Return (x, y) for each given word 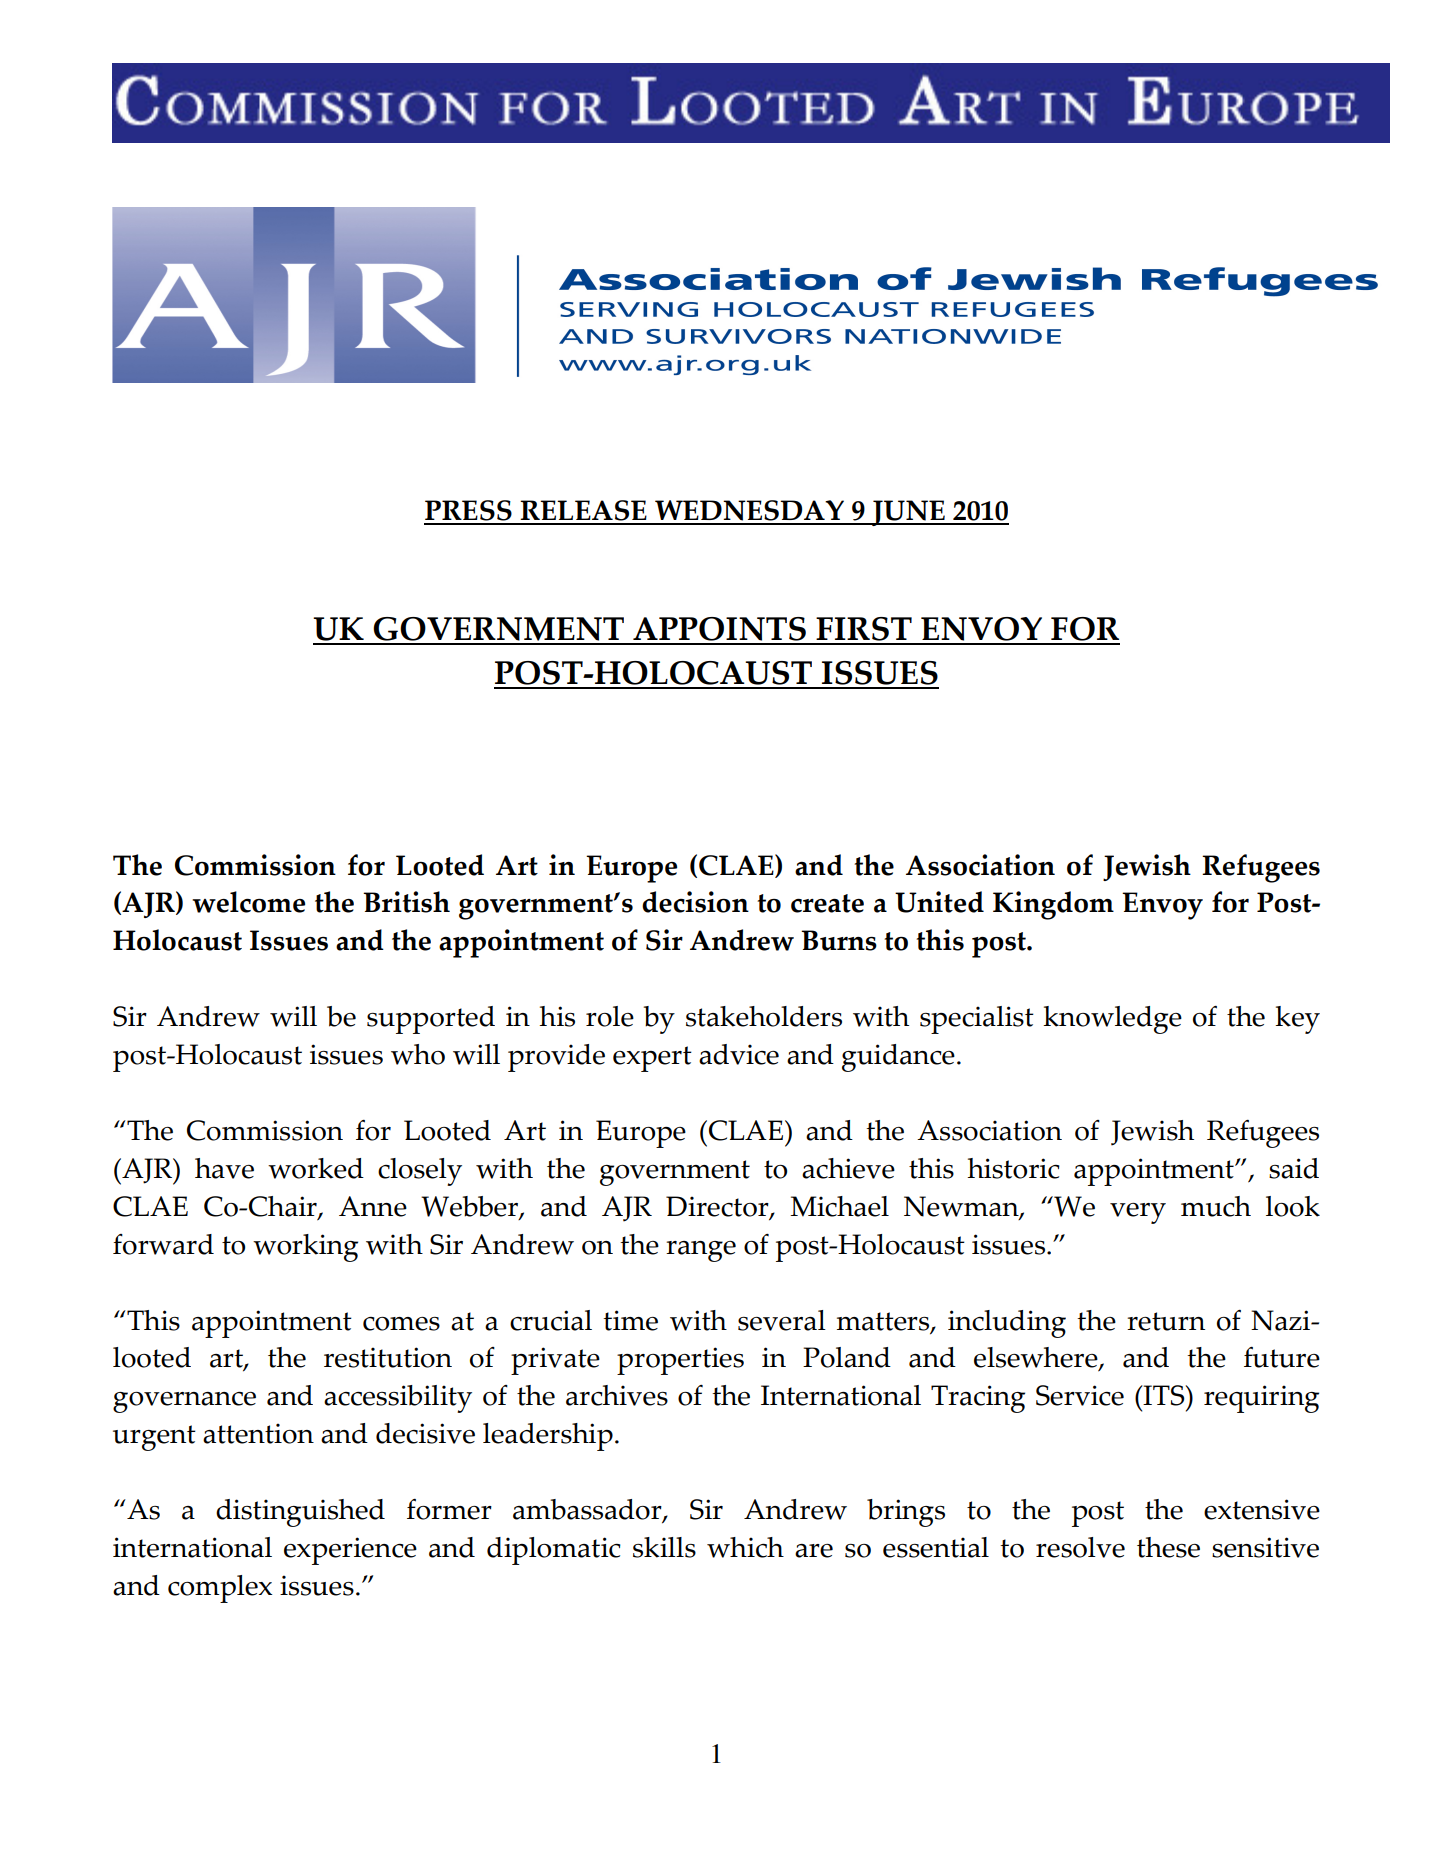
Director (718, 1207)
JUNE (908, 513)
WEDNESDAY (750, 512)
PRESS (469, 512)
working (305, 1248)
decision (695, 902)
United (939, 902)
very (1138, 1213)
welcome (248, 902)
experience (350, 1551)
